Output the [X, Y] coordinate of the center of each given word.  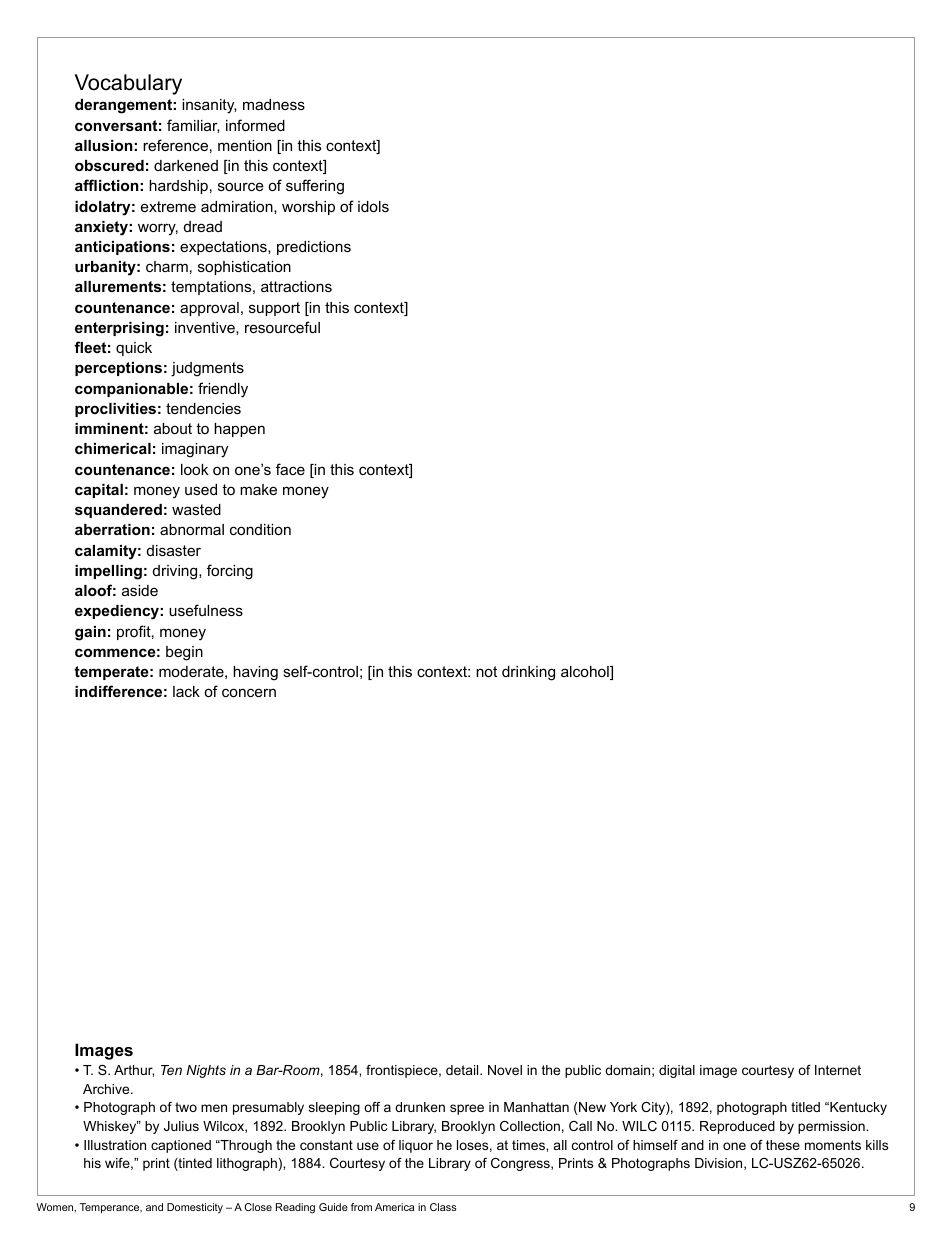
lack [186, 691]
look [194, 469]
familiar [193, 126]
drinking [528, 673]
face [290, 469]
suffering [315, 187]
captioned [181, 1146]
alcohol [586, 673]
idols [373, 206]
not [486, 671]
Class [443, 1207]
